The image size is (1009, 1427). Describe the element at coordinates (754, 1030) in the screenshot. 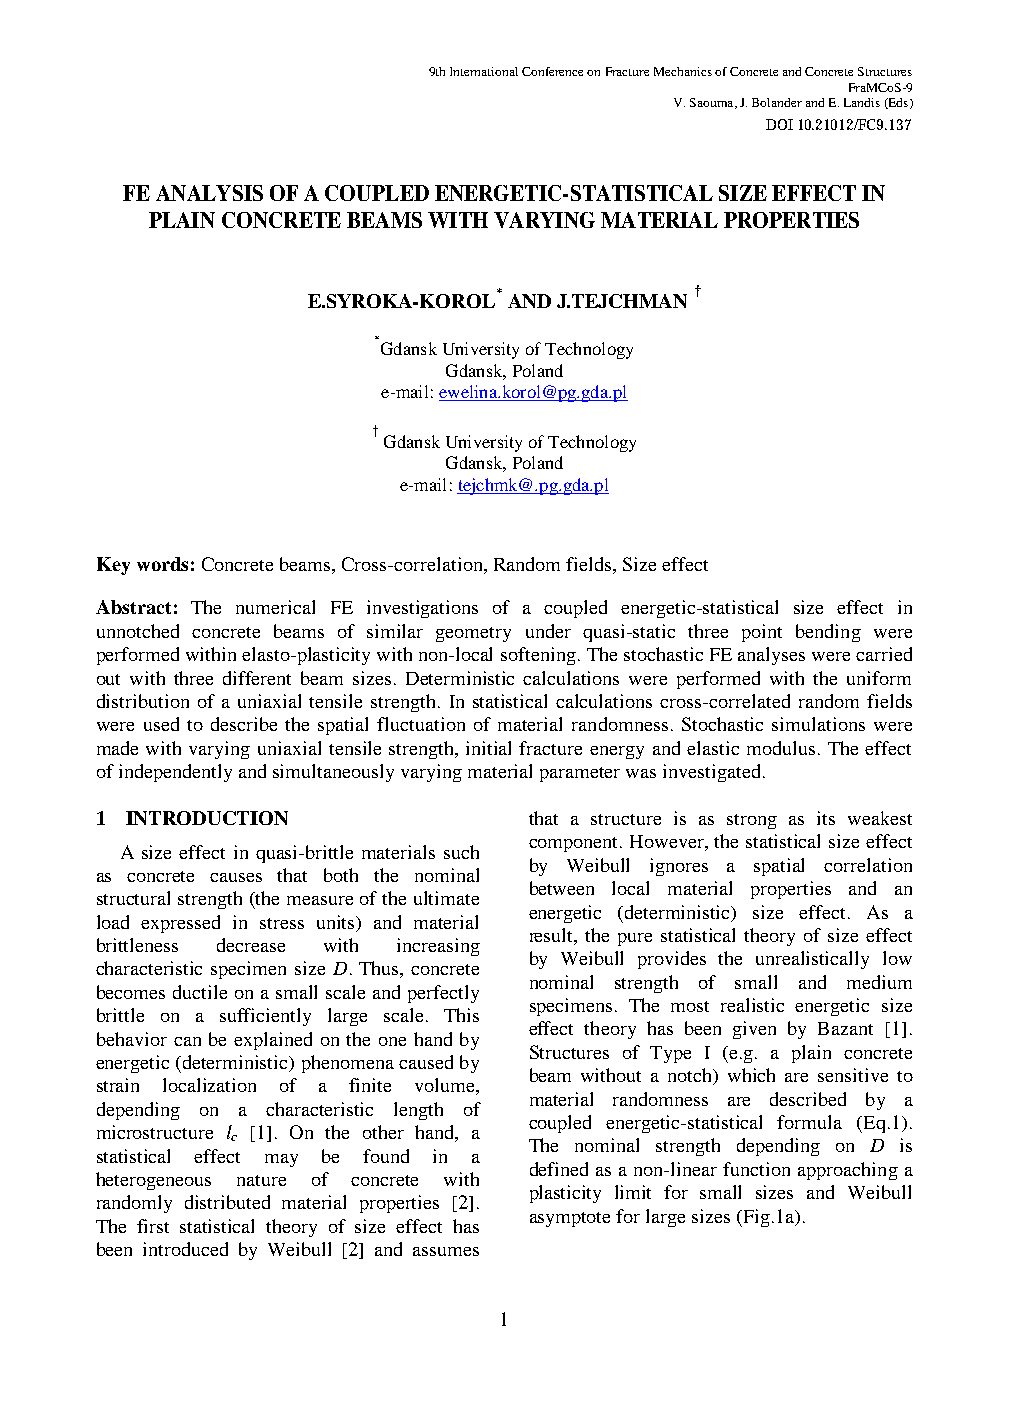

I see `given` at that location.
